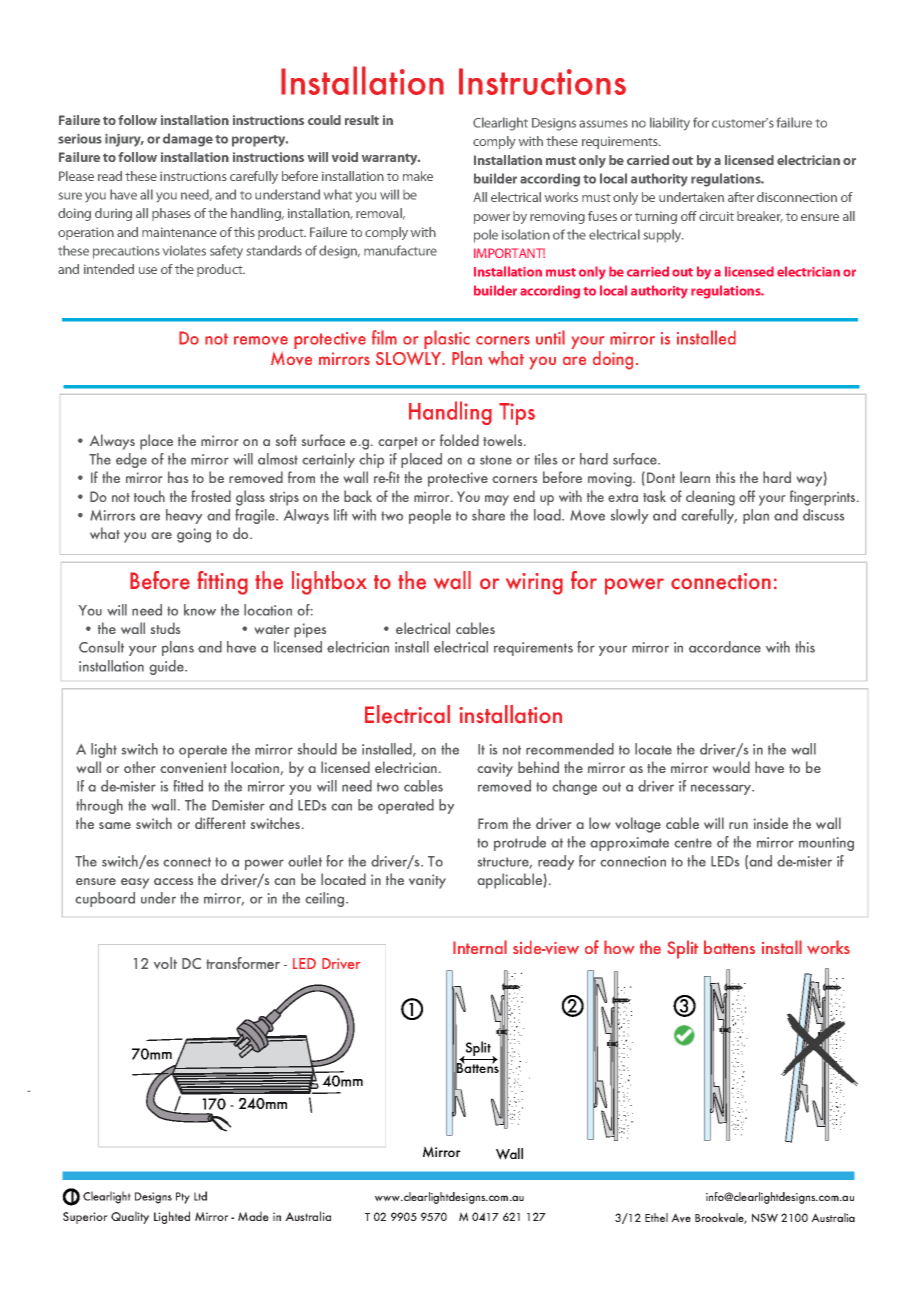  Describe the element at coordinates (418, 176) in the document. I see `make` at that location.
